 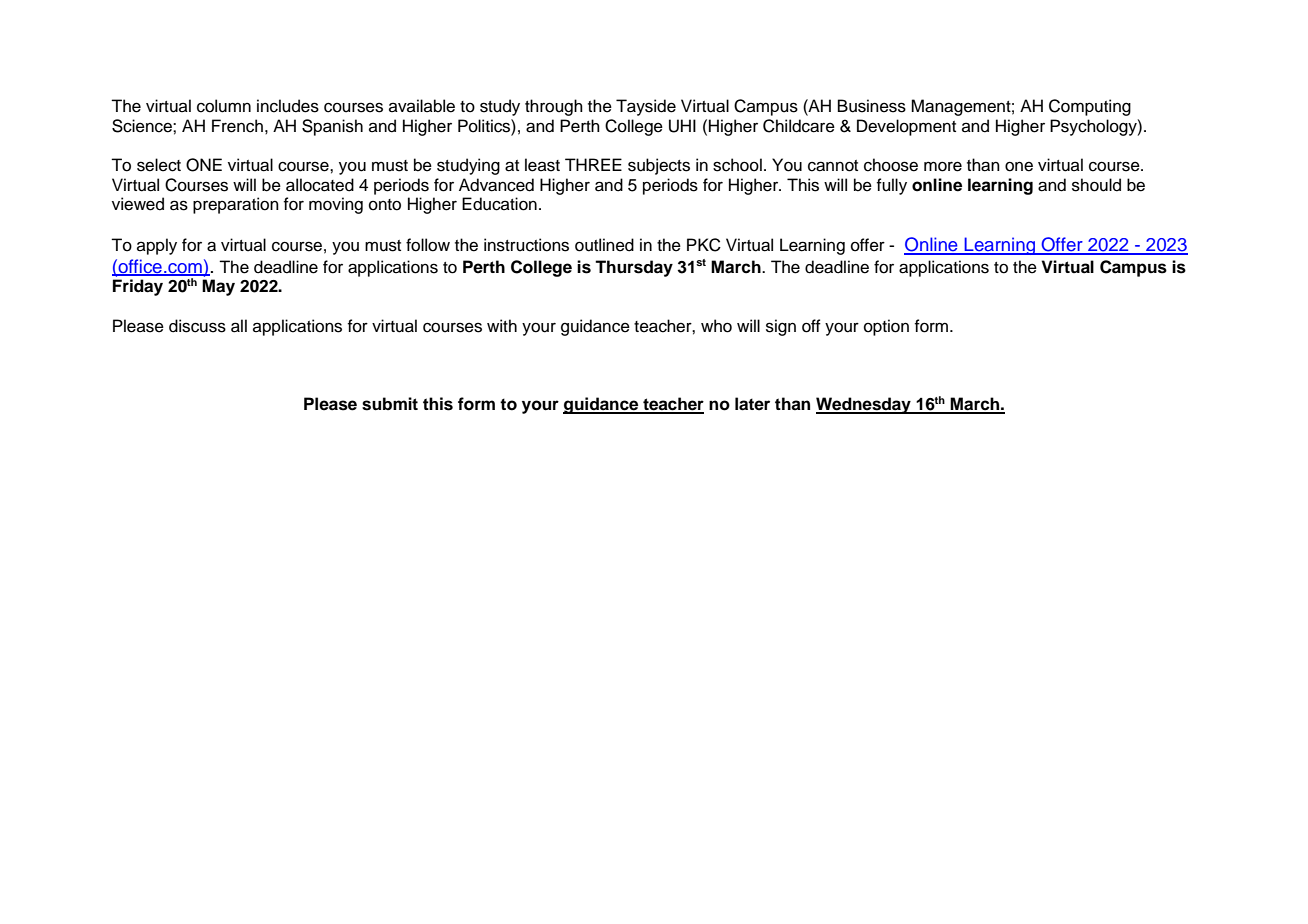 What do you see at coordinates (604, 245) in the image?
I see `outlined` at bounding box center [604, 245].
